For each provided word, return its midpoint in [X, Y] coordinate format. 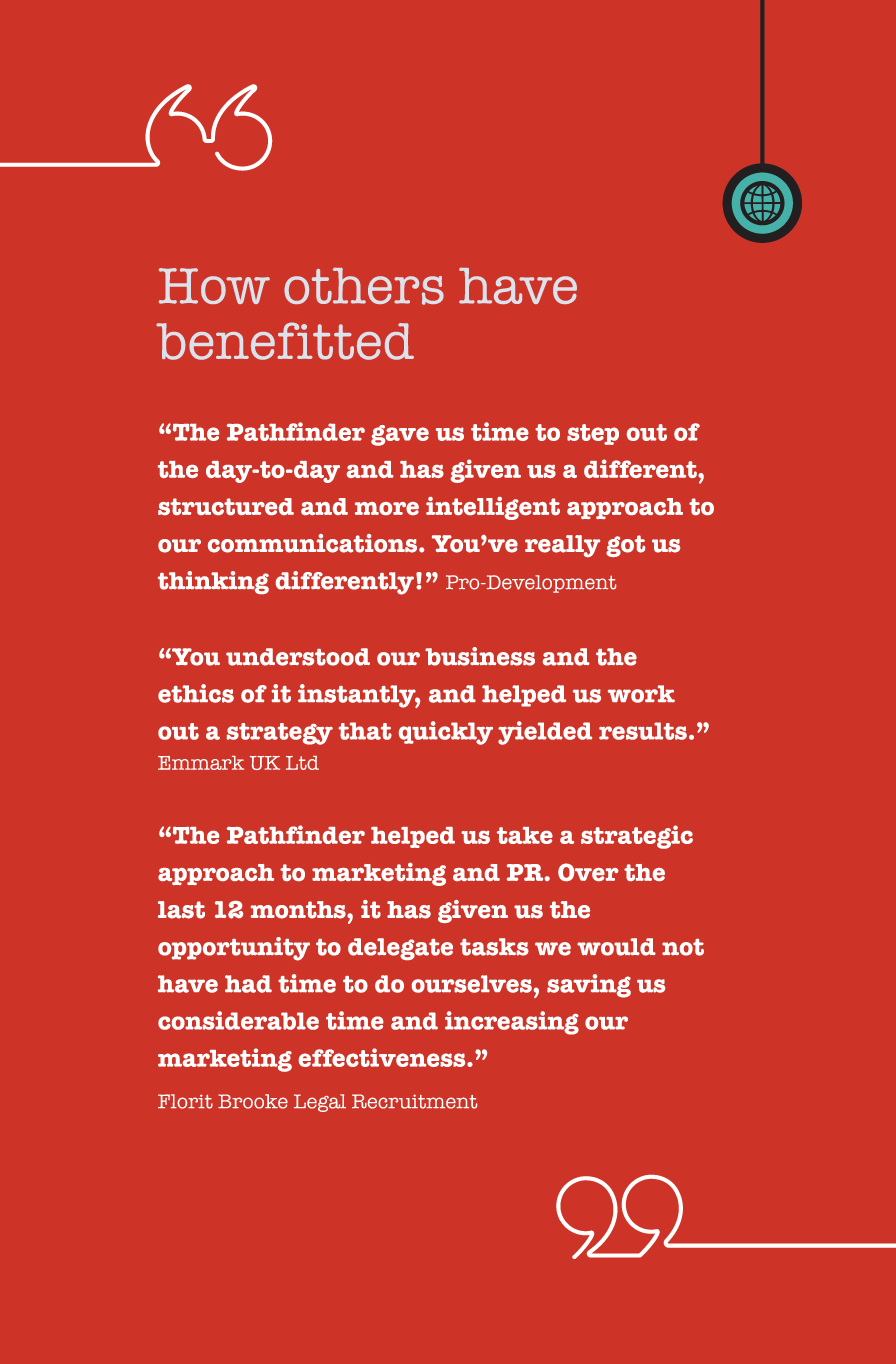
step [593, 434]
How [214, 286]
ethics [196, 693]
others [364, 286]
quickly [446, 733]
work [641, 694]
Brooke [253, 1101]
